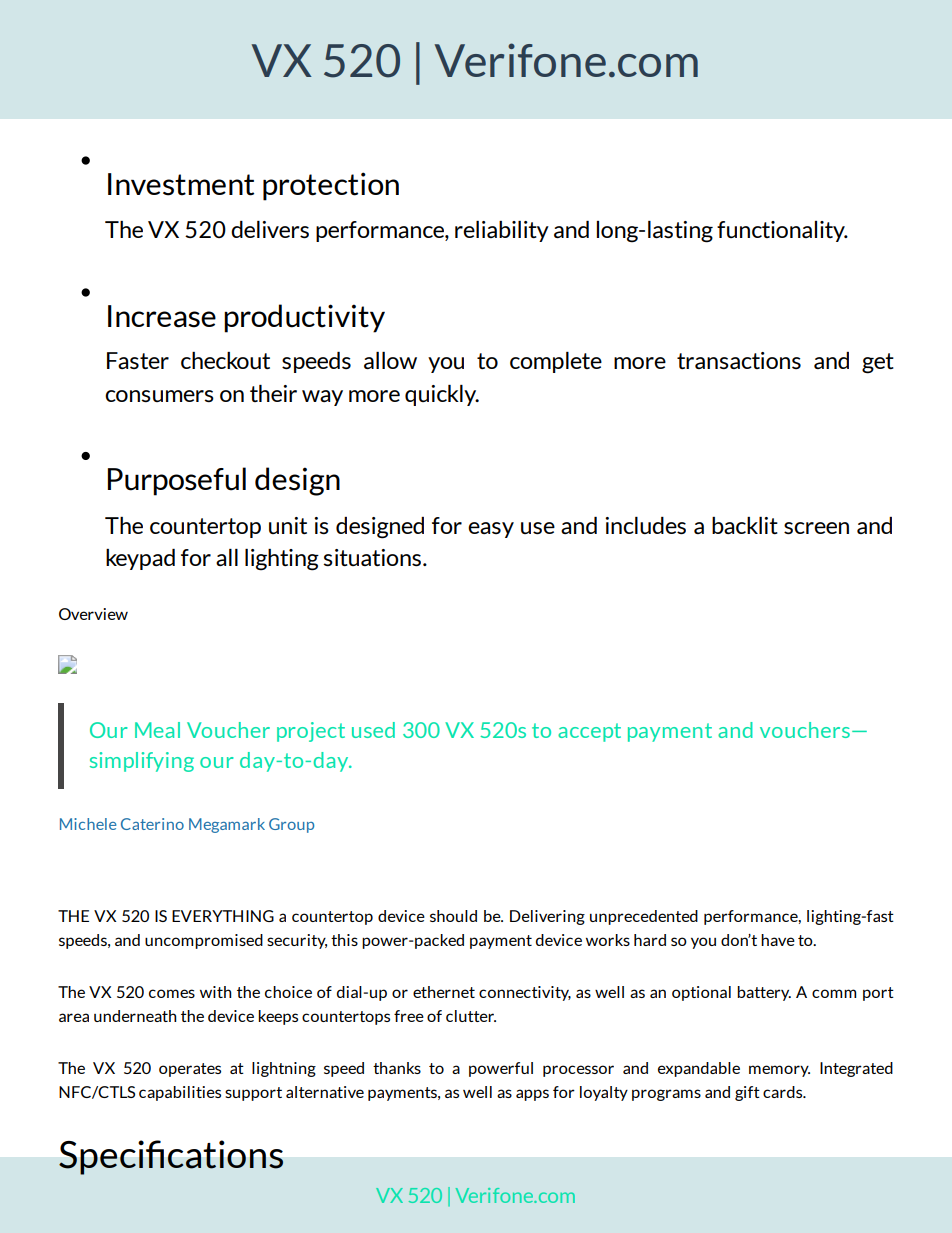 Image resolution: width=952 pixels, height=1233 pixels. Describe the element at coordinates (157, 730) in the image. I see `Meal` at that location.
